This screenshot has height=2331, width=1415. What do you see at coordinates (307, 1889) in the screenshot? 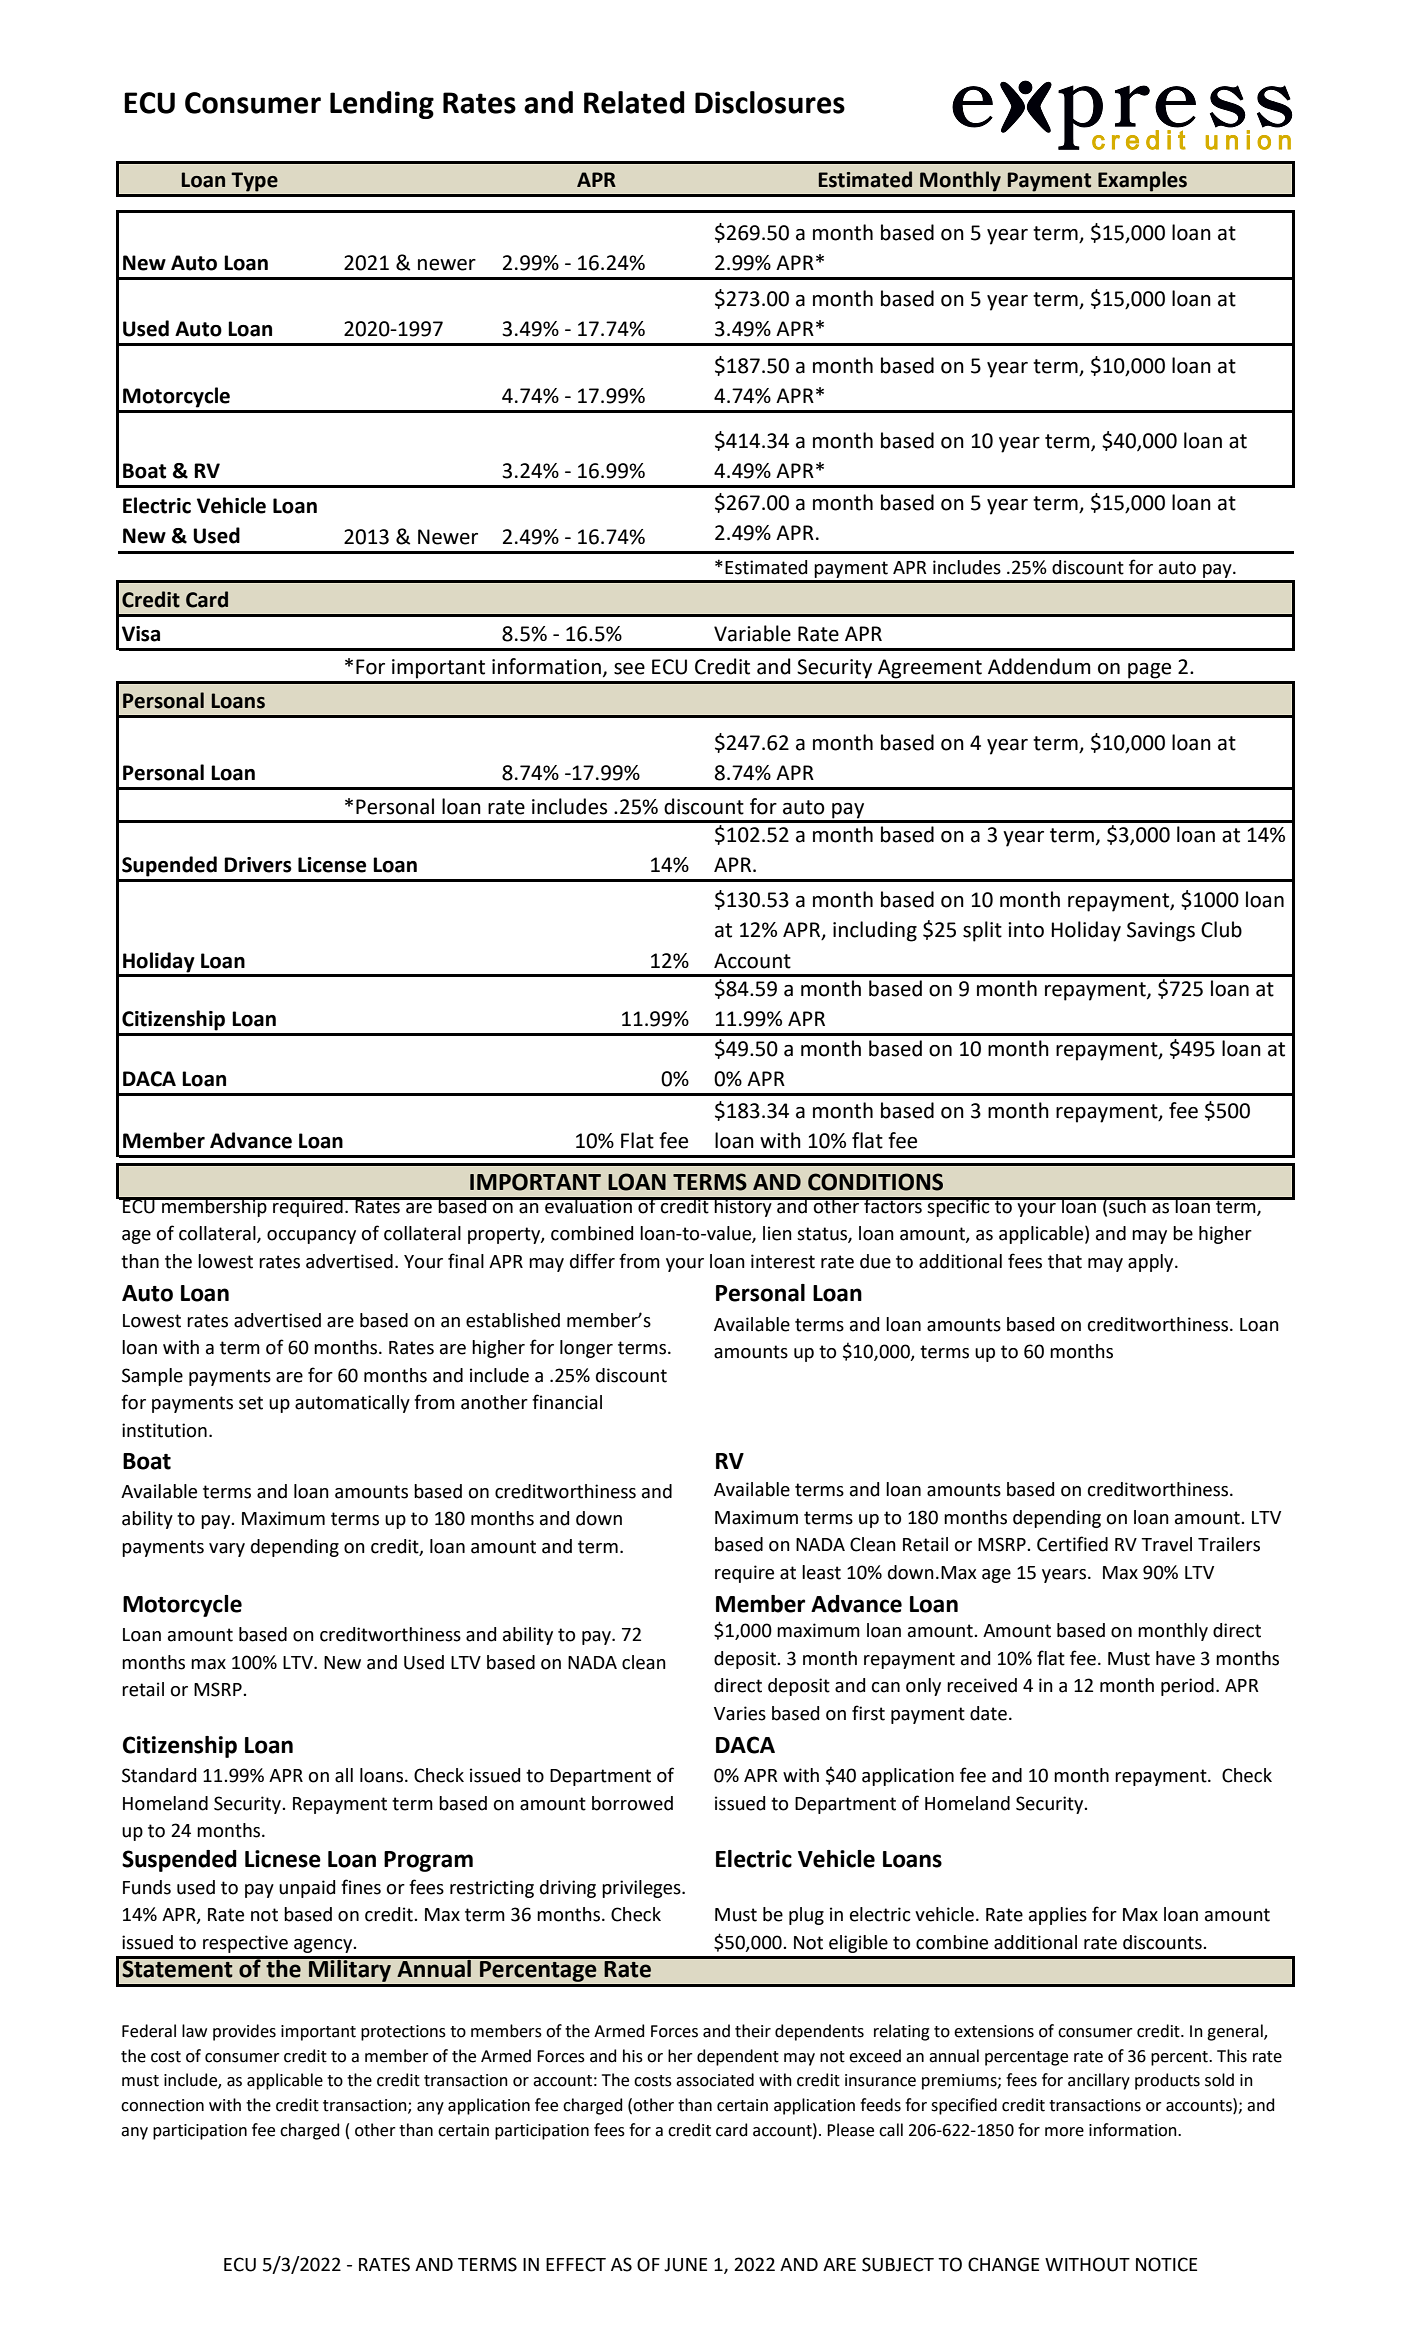
I see `unpaid` at bounding box center [307, 1889].
